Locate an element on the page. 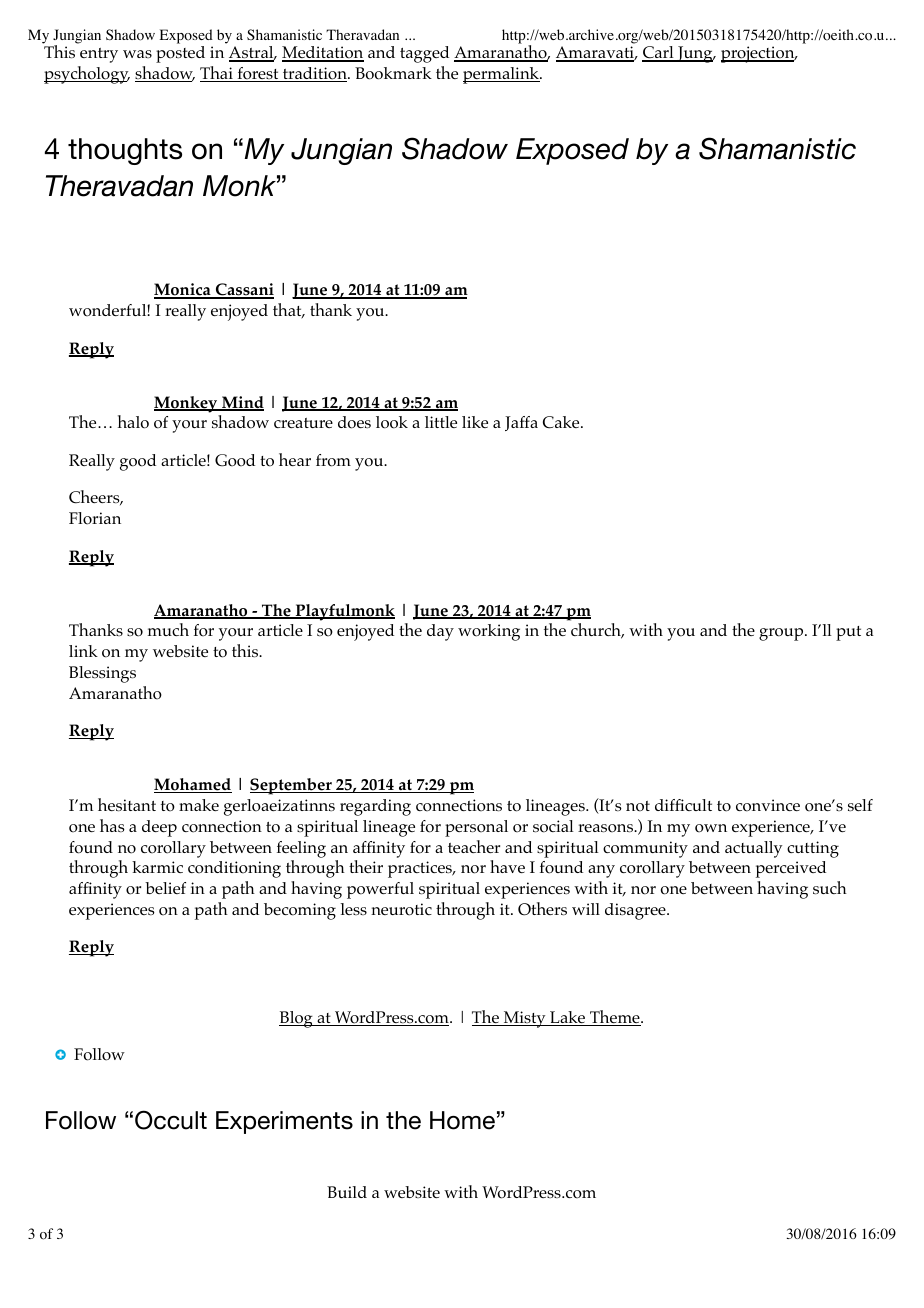 The width and height of the page is (924, 1308). tagged is located at coordinates (424, 54).
